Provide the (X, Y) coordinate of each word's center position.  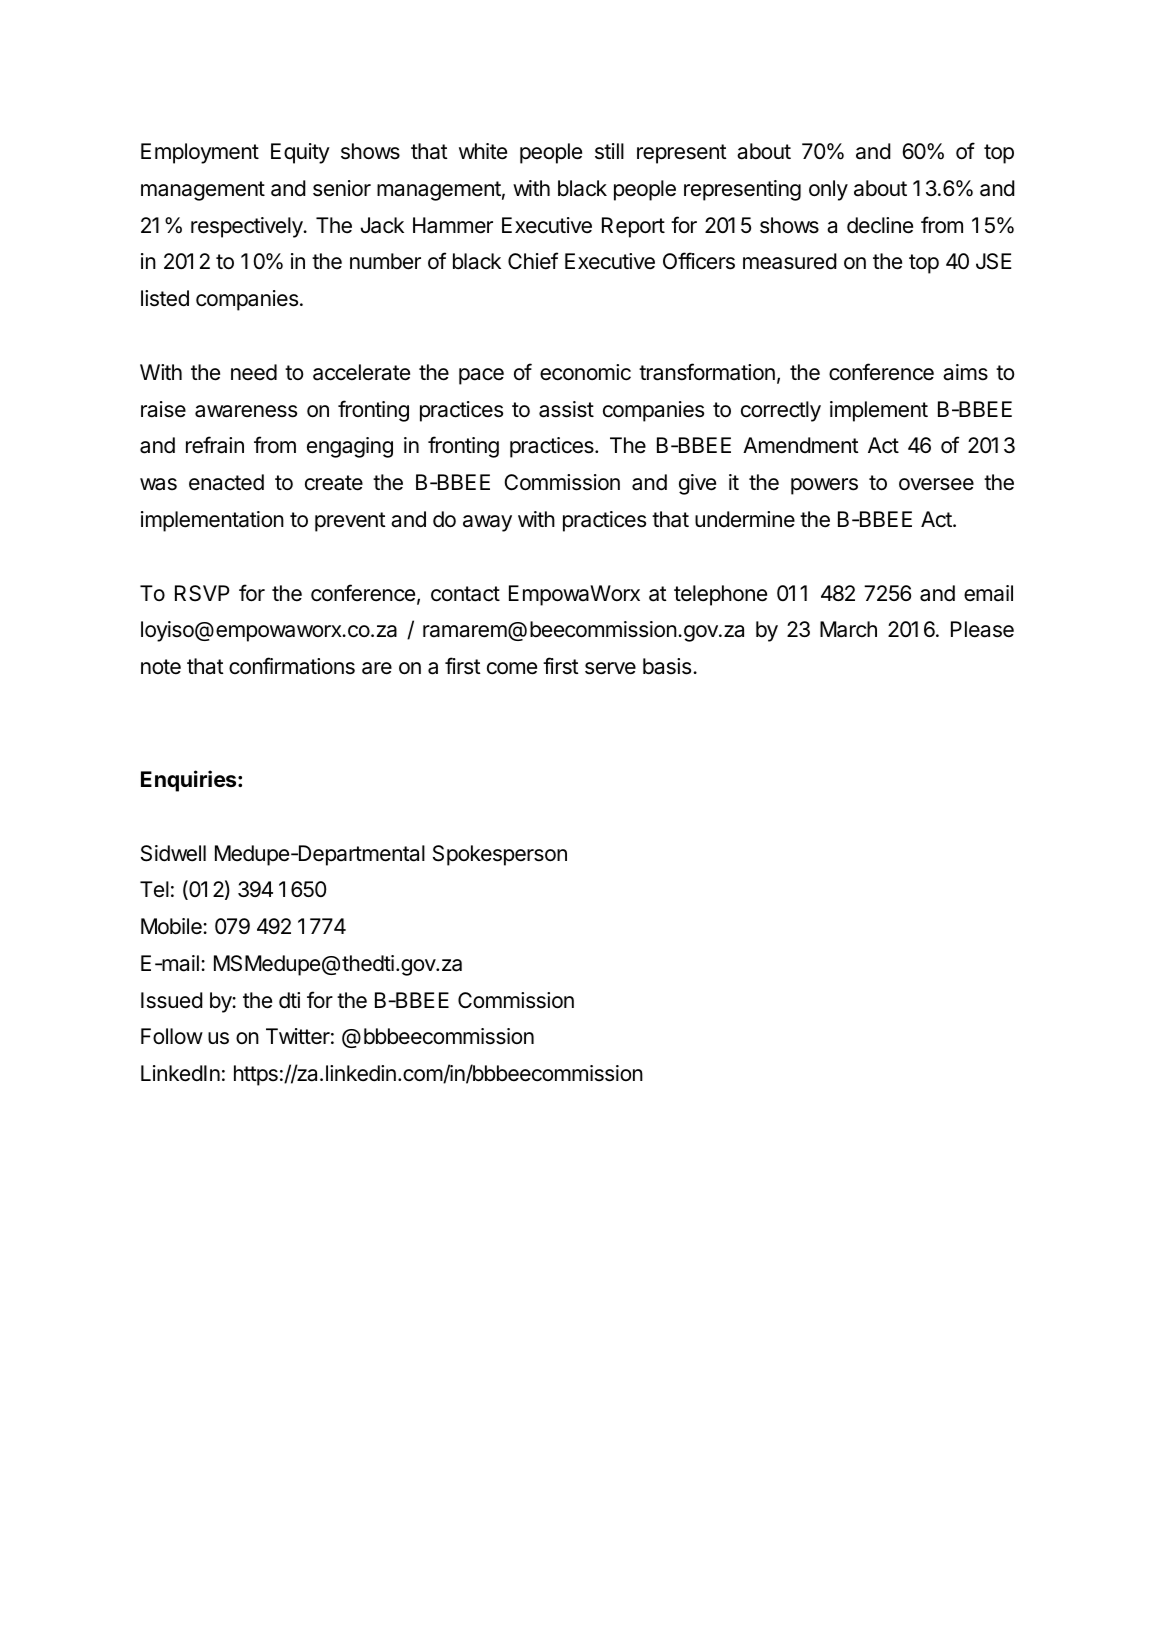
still (609, 151)
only (828, 190)
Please (982, 629)
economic (585, 372)
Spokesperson (500, 855)
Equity (300, 153)
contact (465, 594)
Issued (172, 1000)
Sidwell (173, 853)
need (254, 372)
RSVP (202, 593)
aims (965, 372)
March (848, 629)
